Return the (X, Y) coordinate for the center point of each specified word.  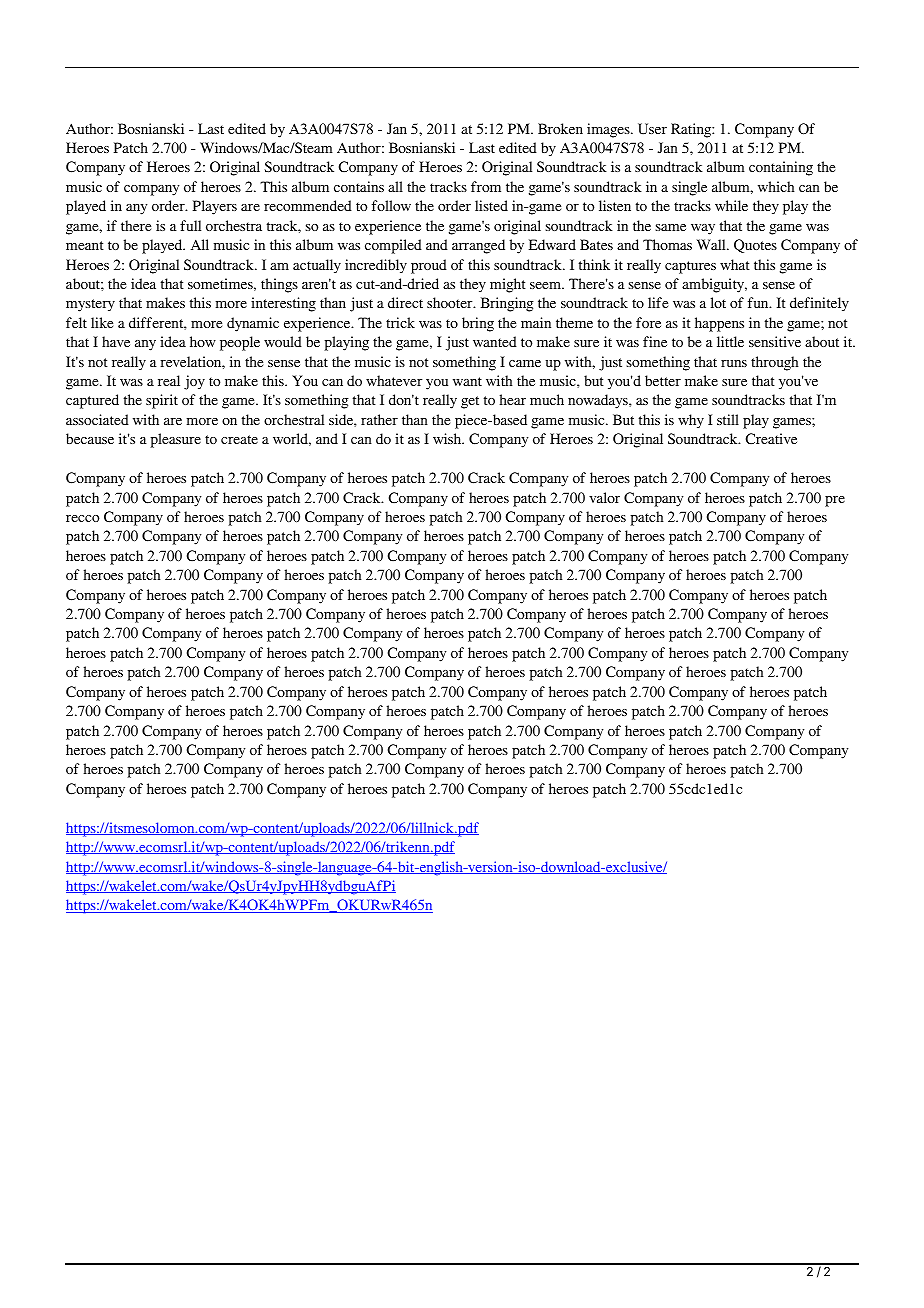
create (239, 439)
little (730, 341)
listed (491, 205)
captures (690, 267)
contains (359, 186)
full (190, 225)
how (203, 341)
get (470, 402)
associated (97, 419)
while (731, 205)
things (279, 285)
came (525, 363)
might (508, 285)
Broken (560, 128)
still (728, 419)
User (652, 128)
